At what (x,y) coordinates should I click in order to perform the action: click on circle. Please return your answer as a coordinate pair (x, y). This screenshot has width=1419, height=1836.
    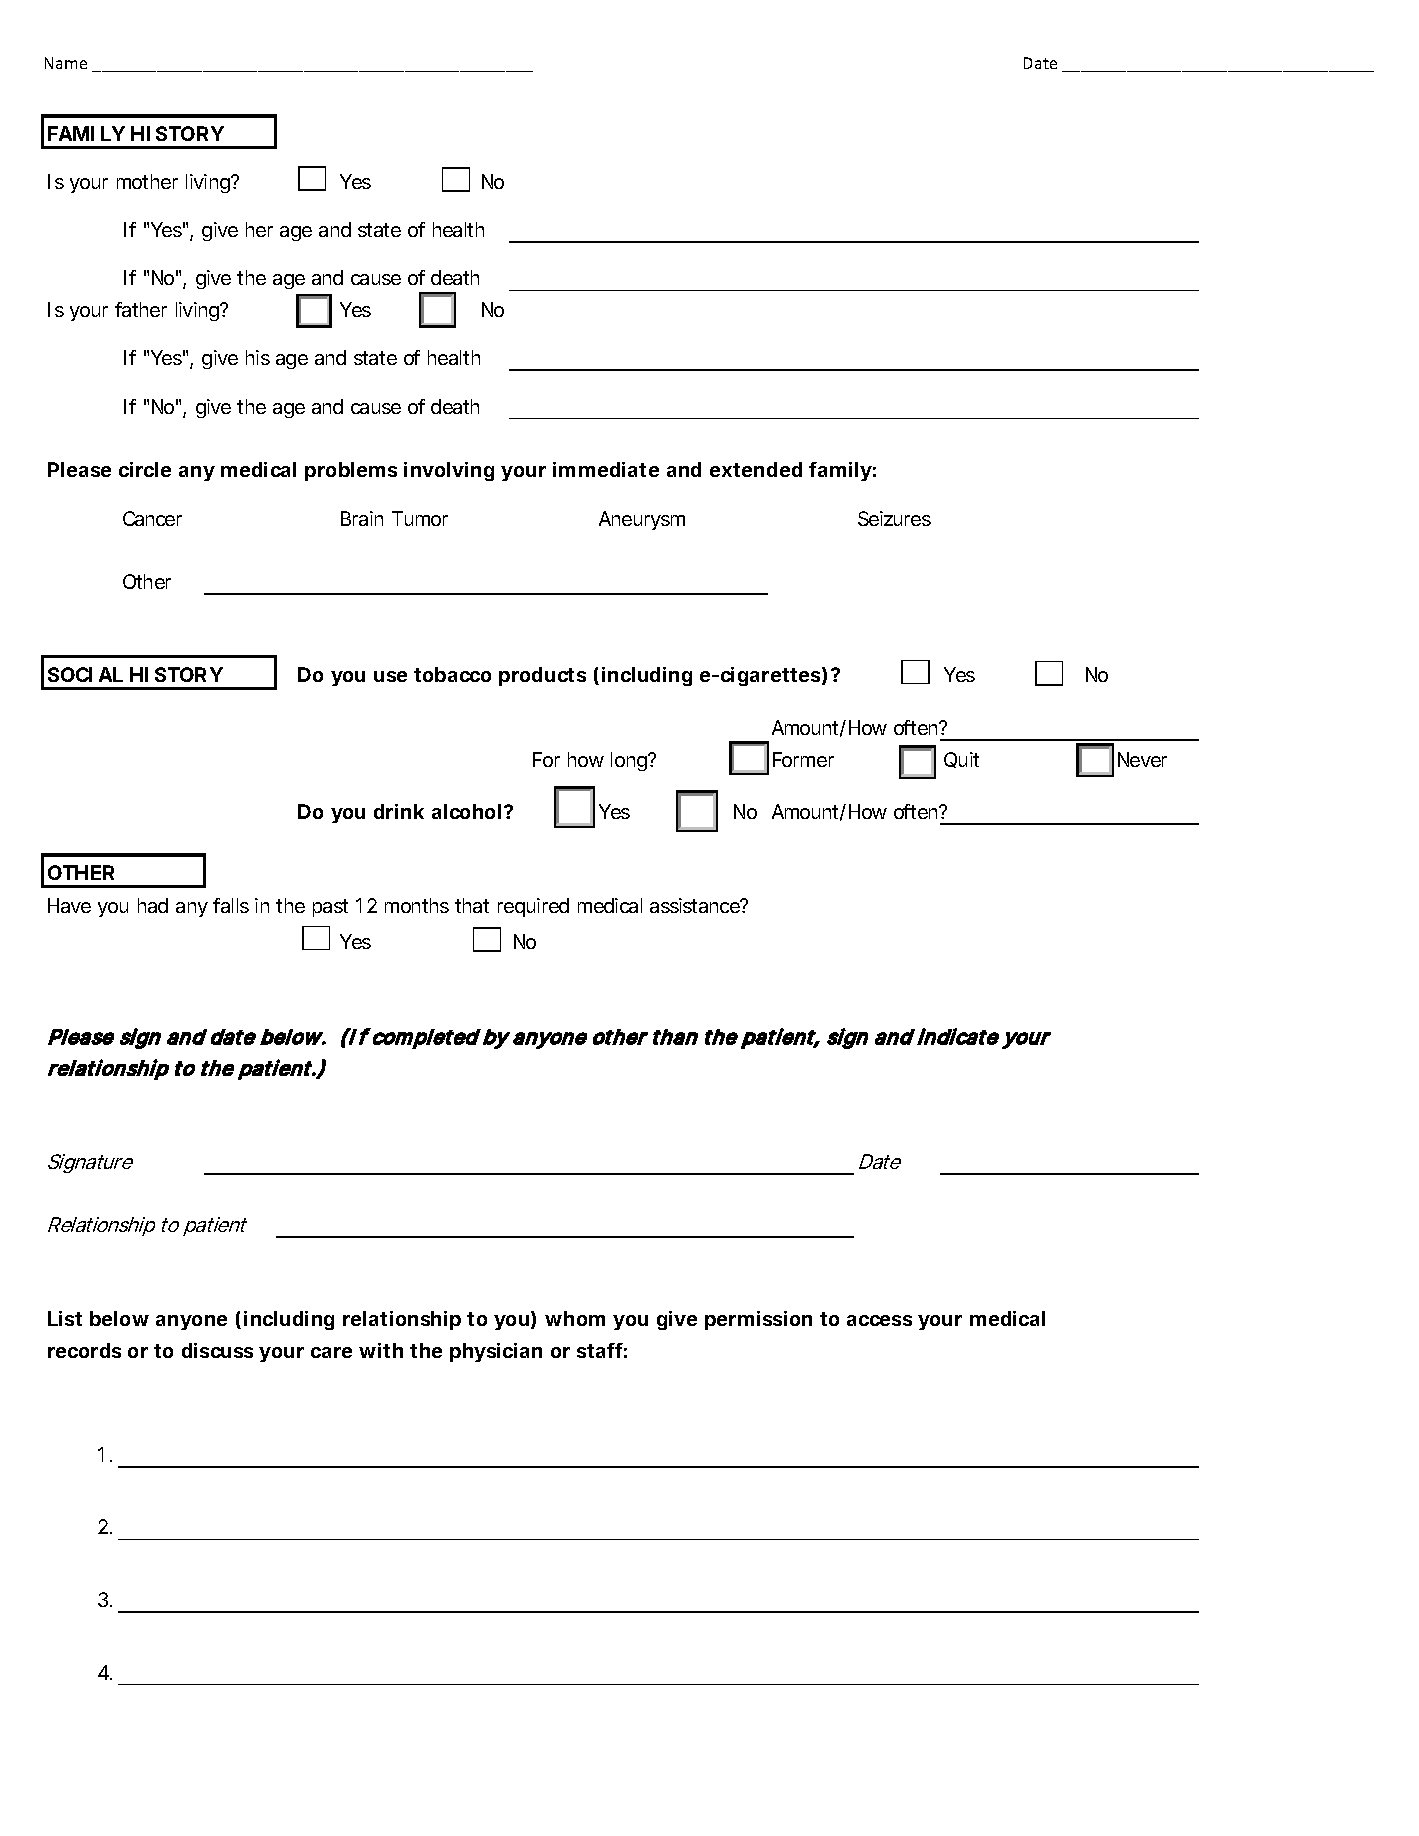
    Looking at the image, I should click on (145, 469).
